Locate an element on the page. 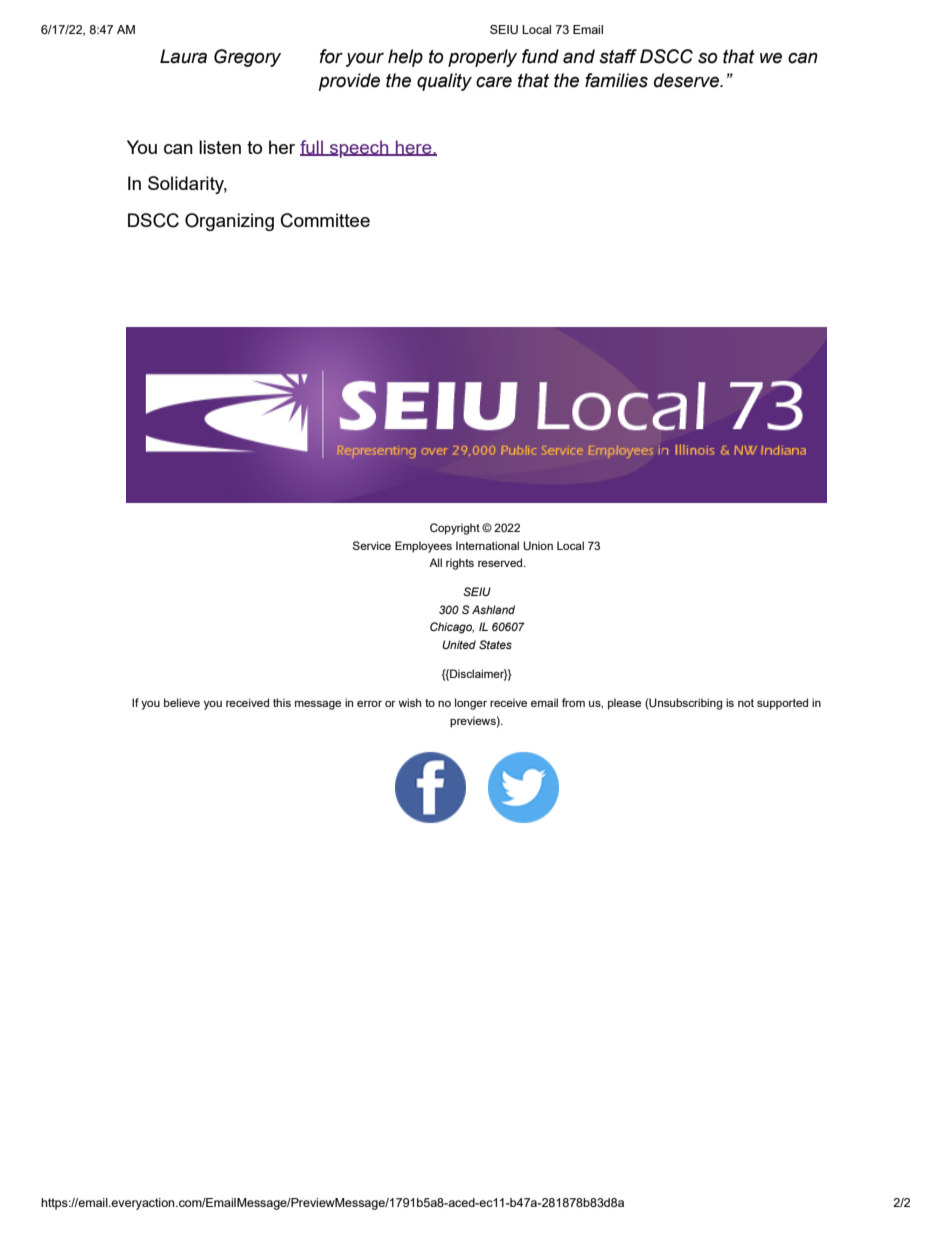  care is located at coordinates (494, 82).
